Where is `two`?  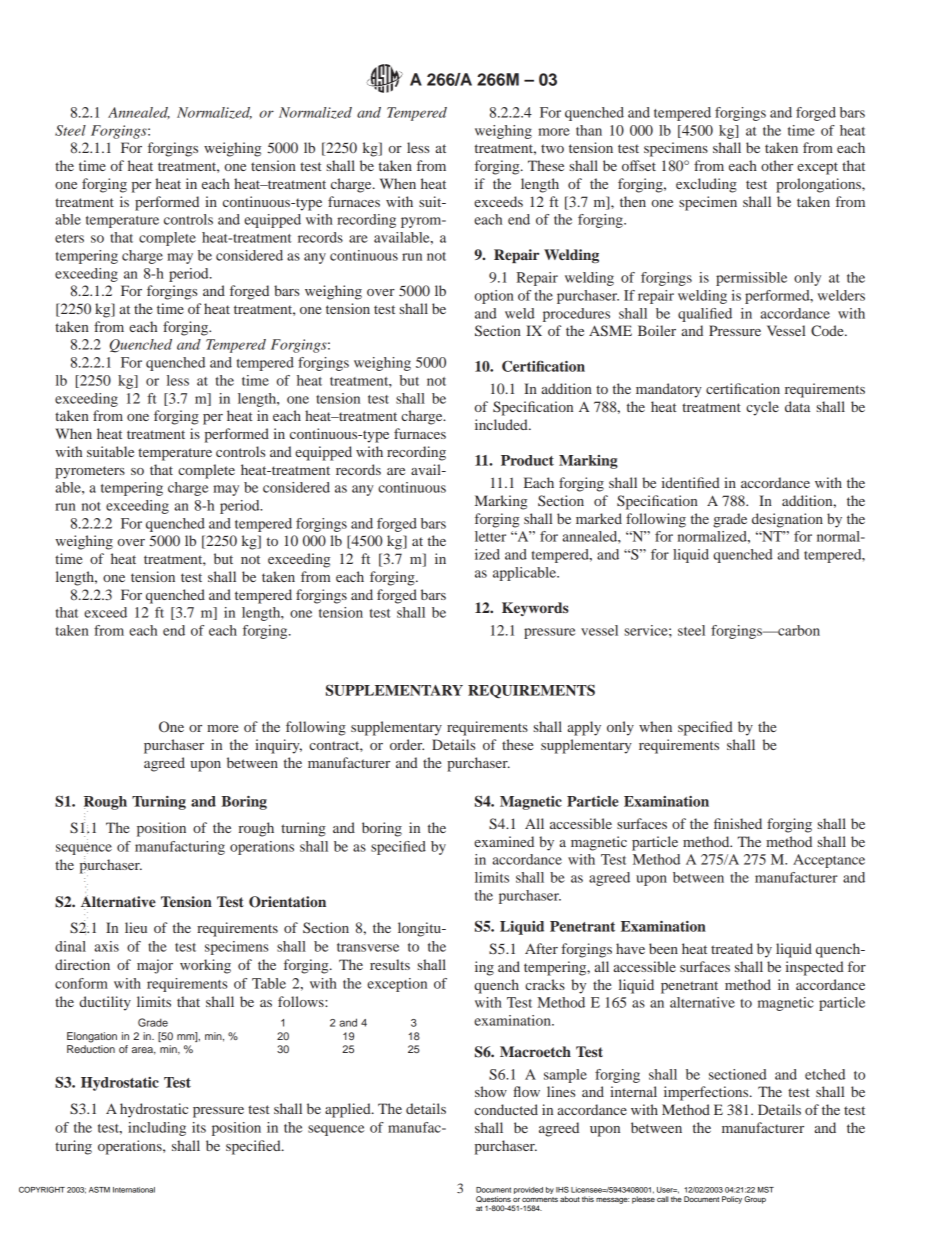 two is located at coordinates (552, 148).
